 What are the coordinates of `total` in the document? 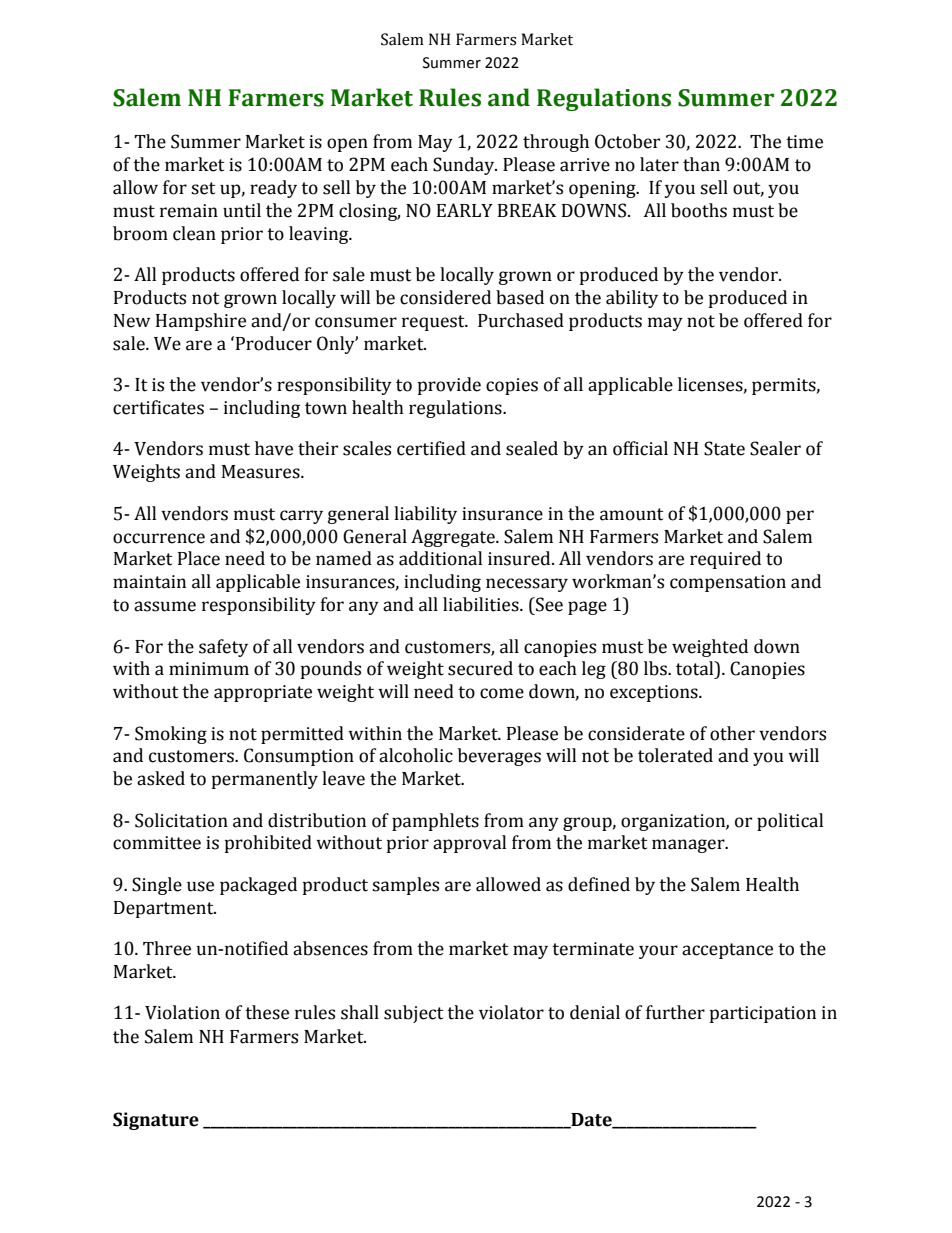 It's located at (696, 668).
